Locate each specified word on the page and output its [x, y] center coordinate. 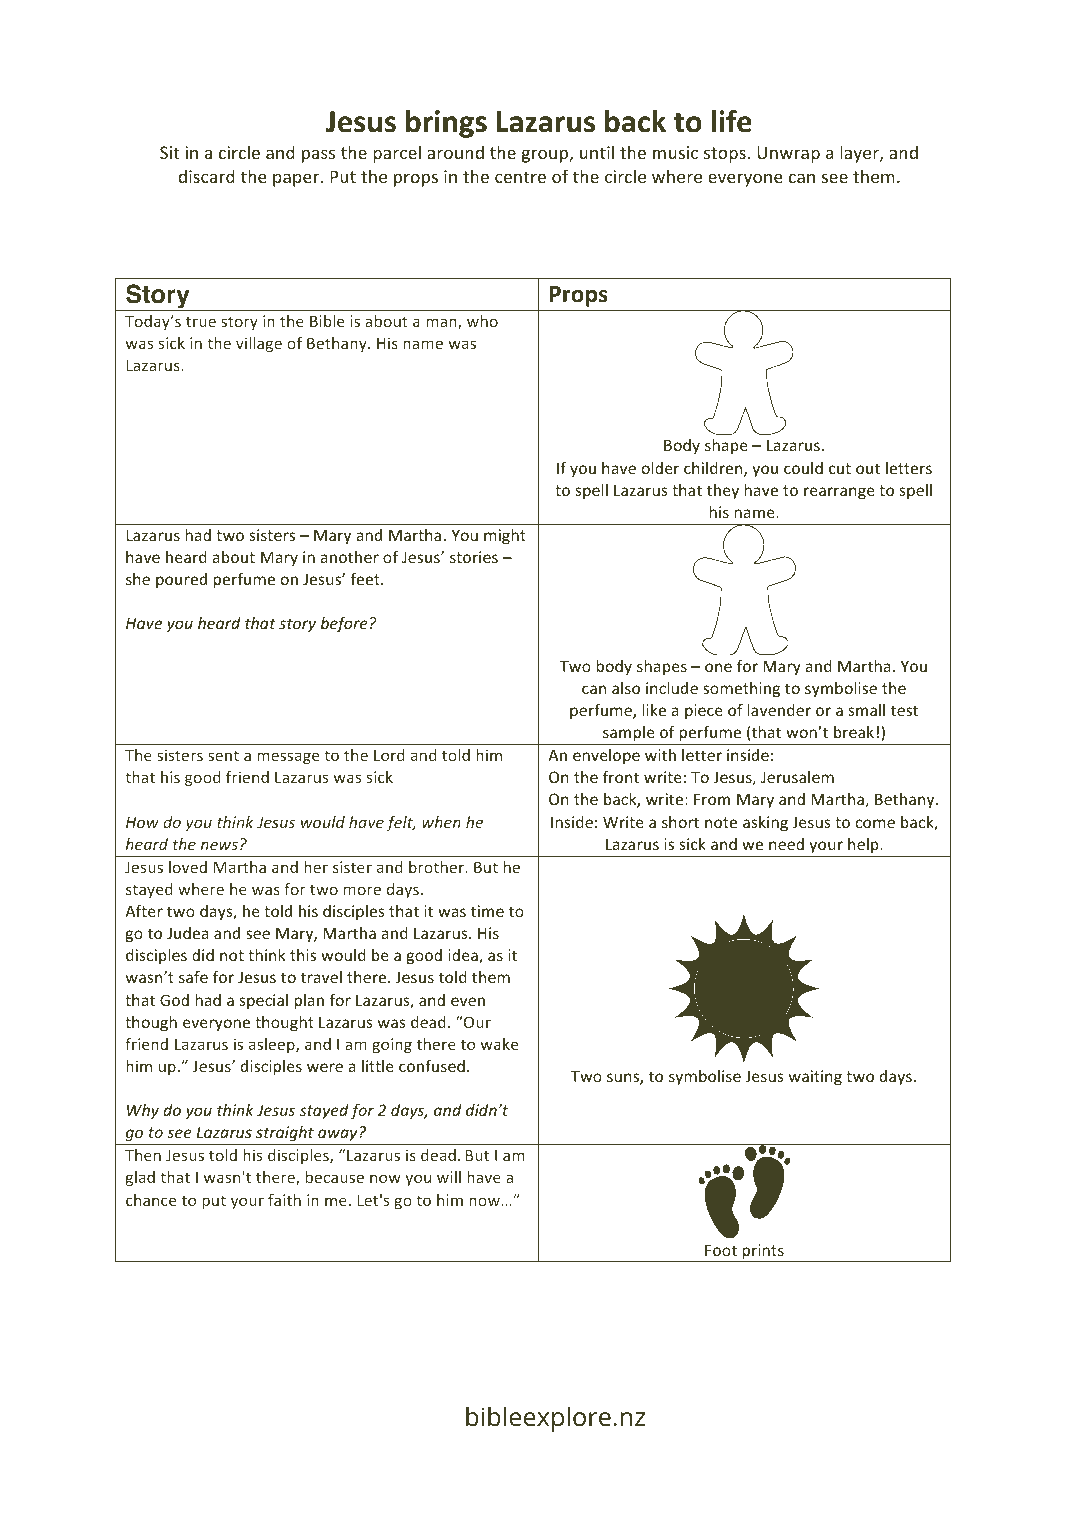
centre [520, 177]
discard [206, 176]
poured [181, 580]
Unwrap [788, 154]
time [487, 911]
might [505, 536]
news [219, 845]
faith [284, 1200]
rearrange [839, 493]
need [786, 844]
